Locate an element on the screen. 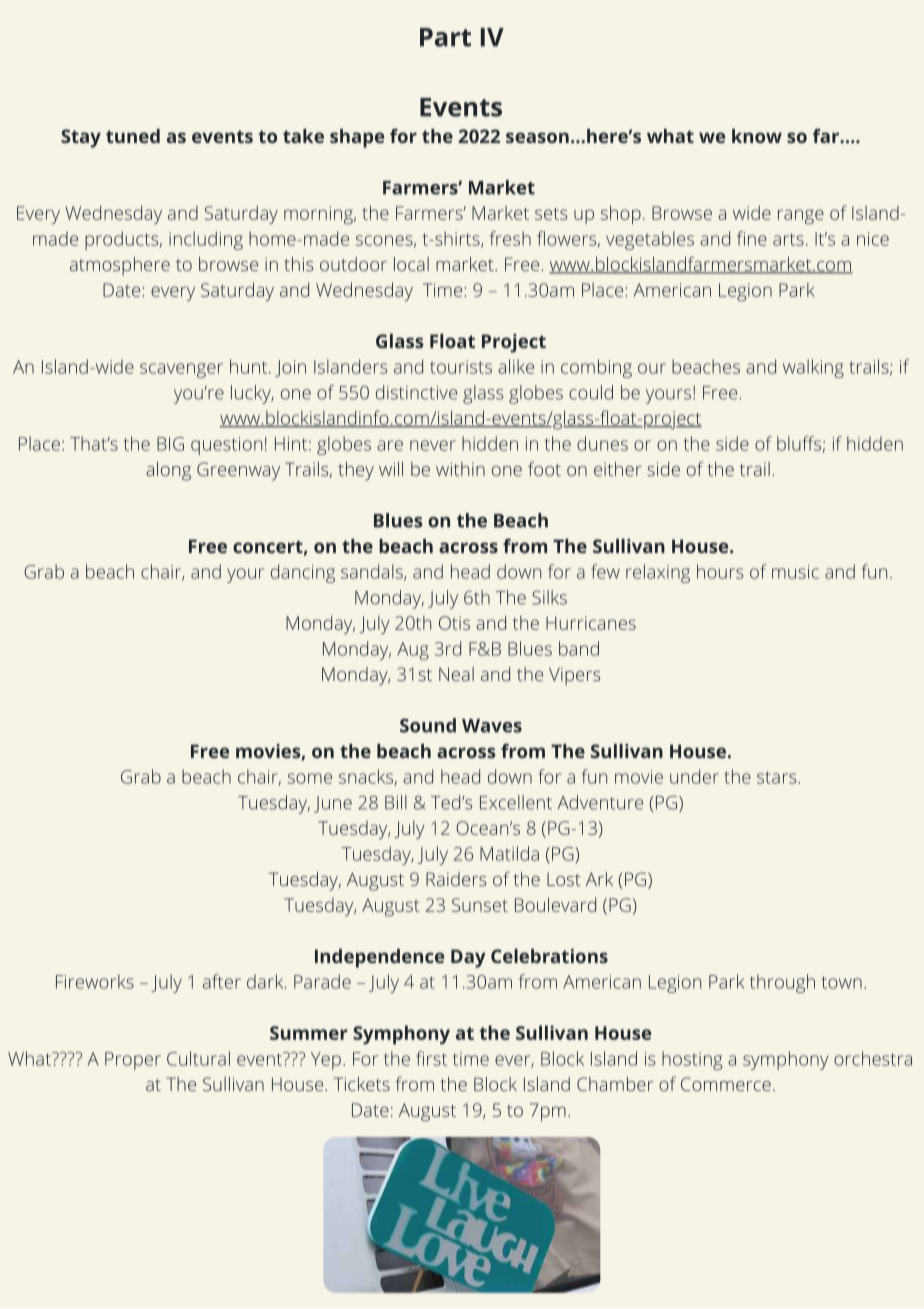 The image size is (924, 1309). Part is located at coordinates (445, 37).
